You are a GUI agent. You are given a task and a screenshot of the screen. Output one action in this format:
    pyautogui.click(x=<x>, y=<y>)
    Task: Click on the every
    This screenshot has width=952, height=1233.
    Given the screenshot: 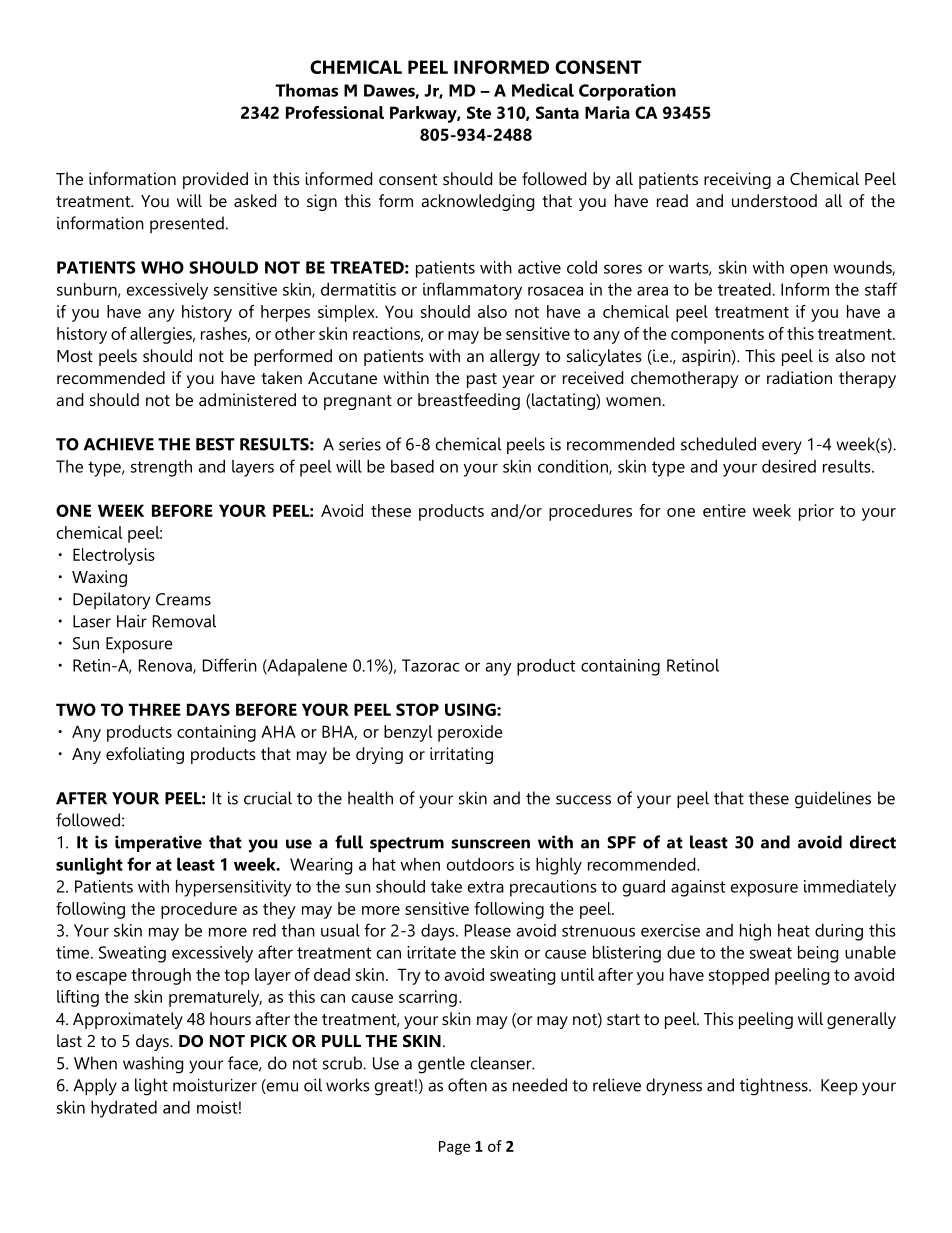 What is the action you would take?
    pyautogui.click(x=782, y=448)
